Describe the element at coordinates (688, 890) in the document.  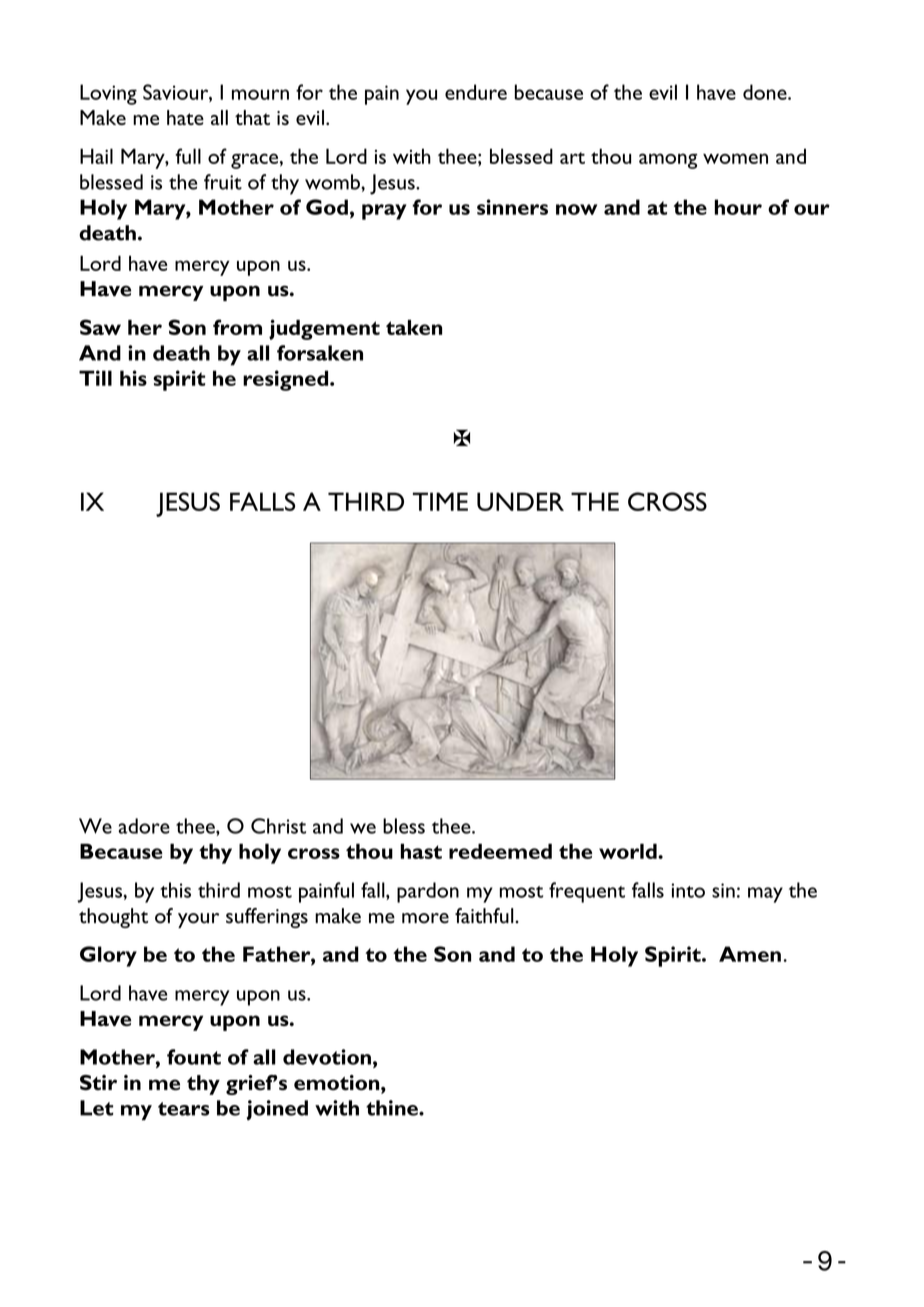
I see `into` at that location.
